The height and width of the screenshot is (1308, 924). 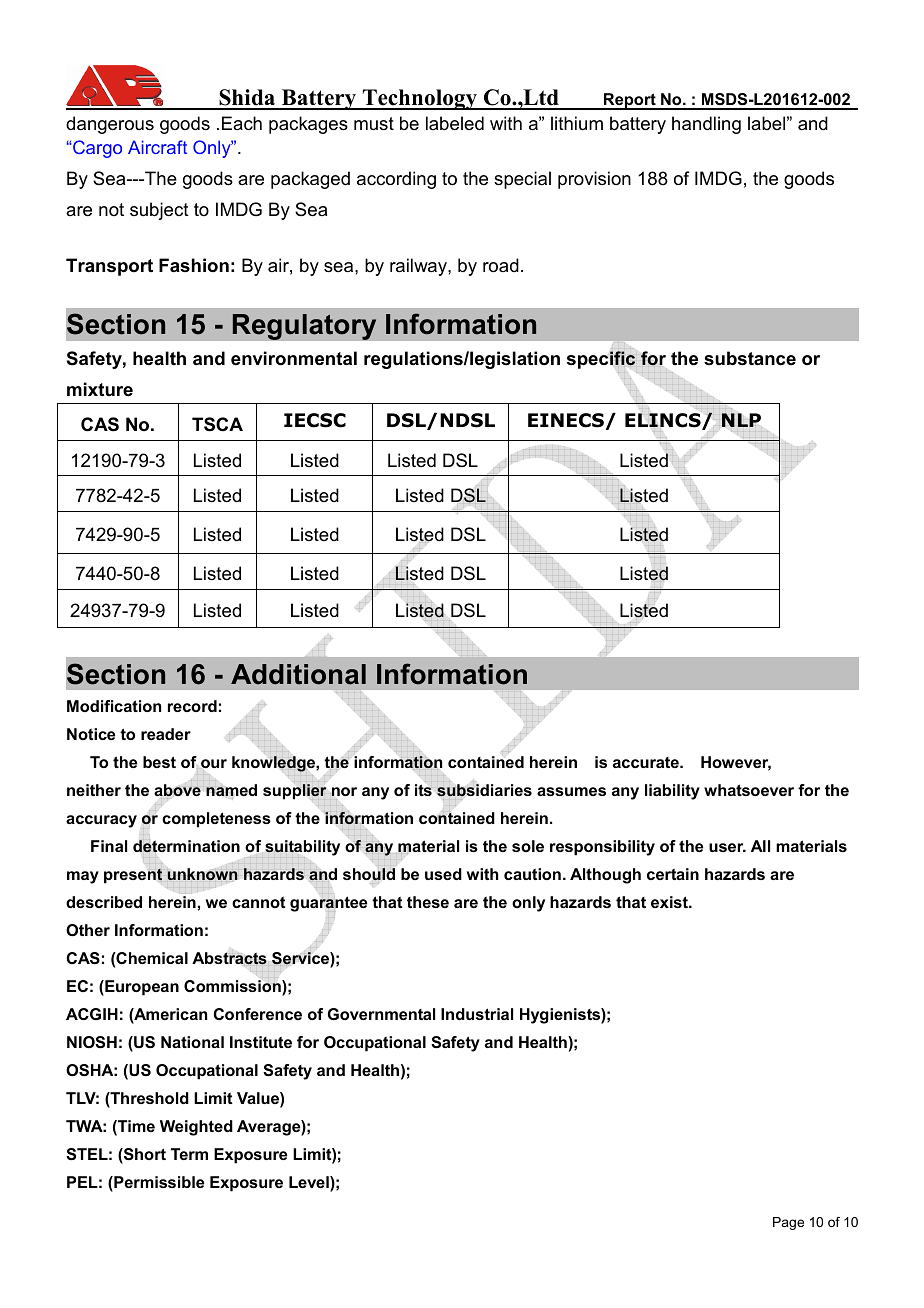 What do you see at coordinates (741, 420) in the screenshot?
I see `NLP` at bounding box center [741, 420].
